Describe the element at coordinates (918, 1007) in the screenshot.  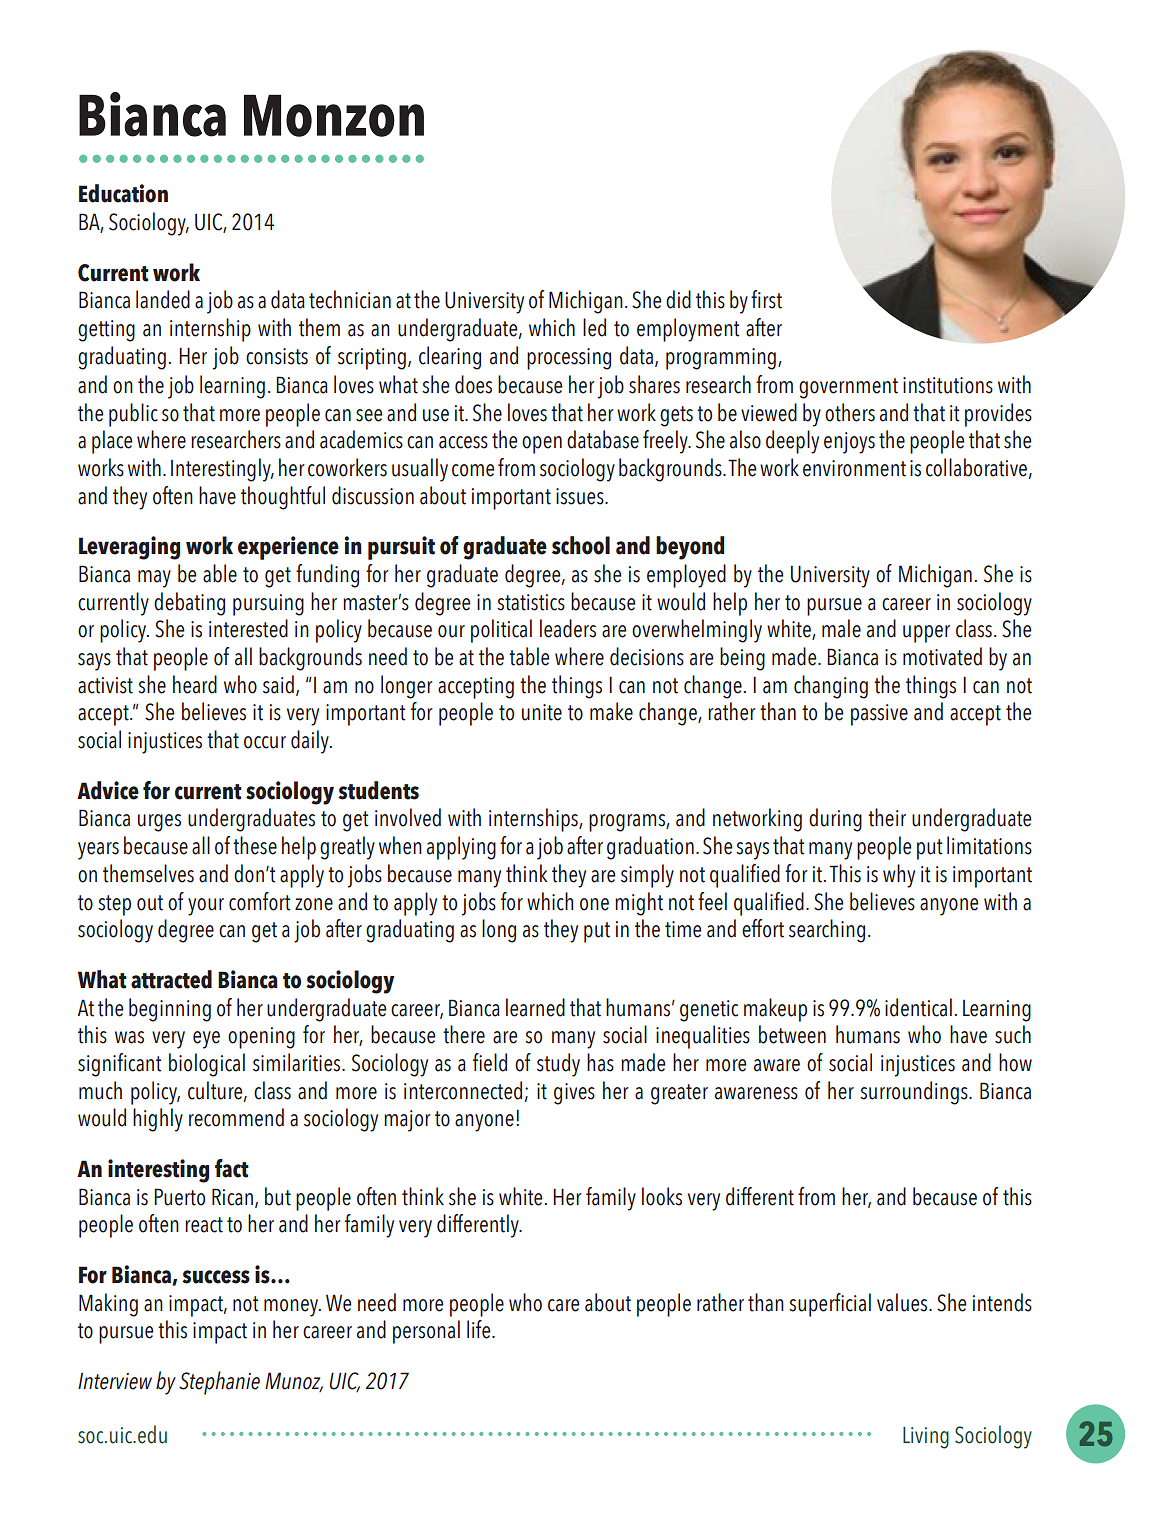
I see `identical` at that location.
